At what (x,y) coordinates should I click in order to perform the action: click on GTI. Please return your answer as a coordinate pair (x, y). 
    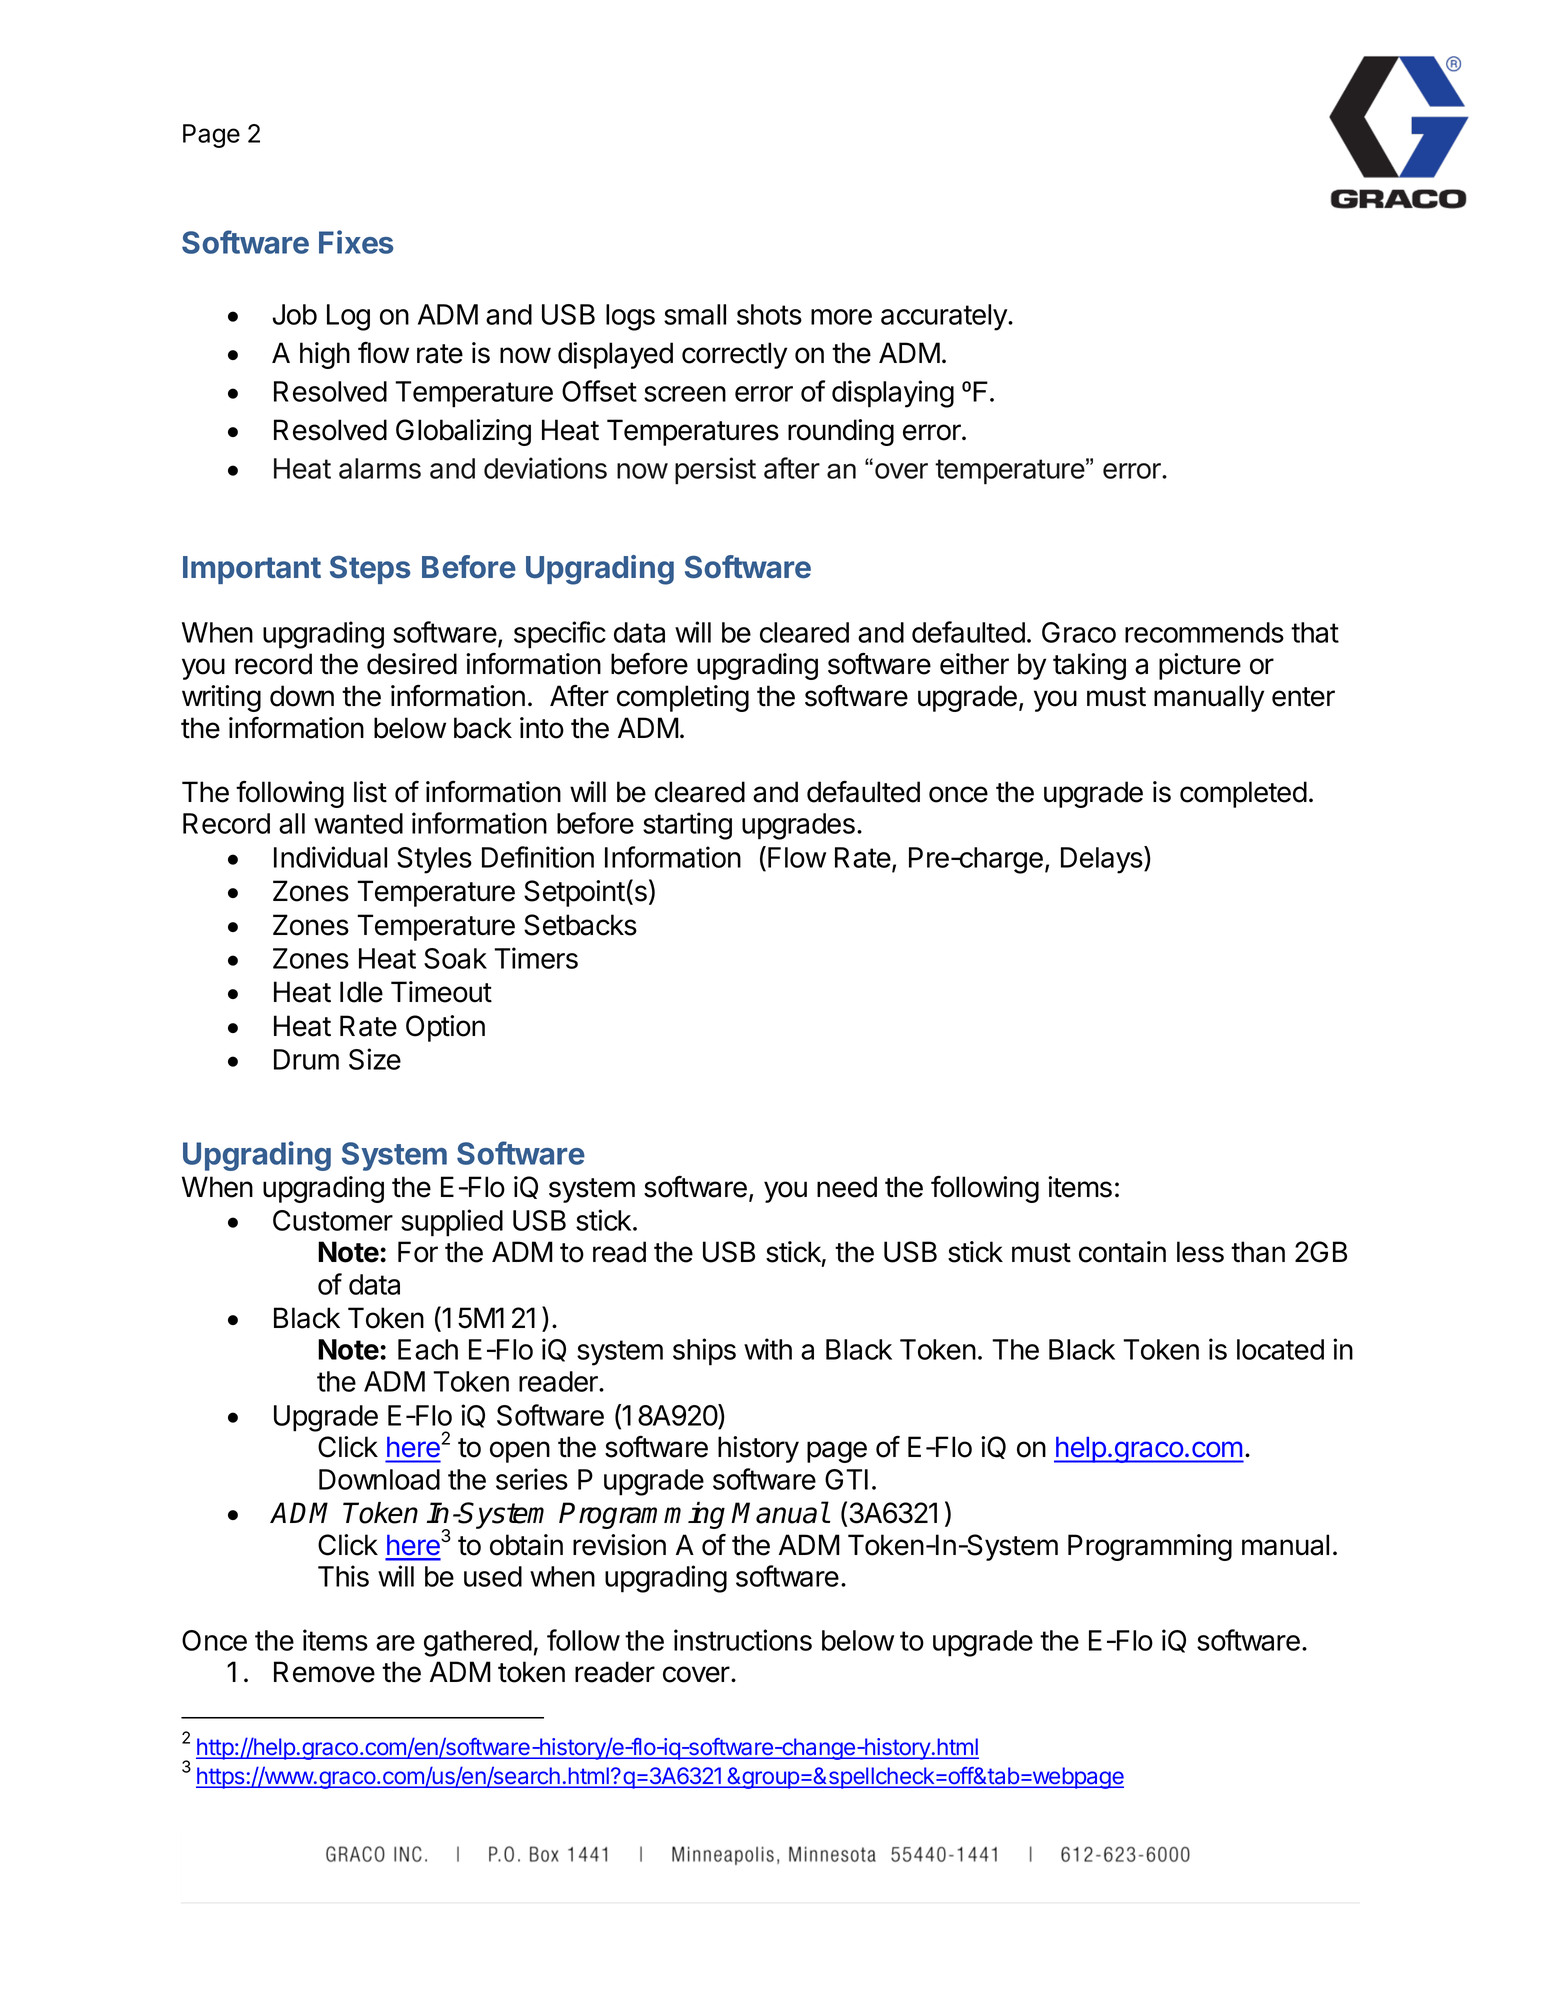
    Looking at the image, I should click on (846, 1479).
